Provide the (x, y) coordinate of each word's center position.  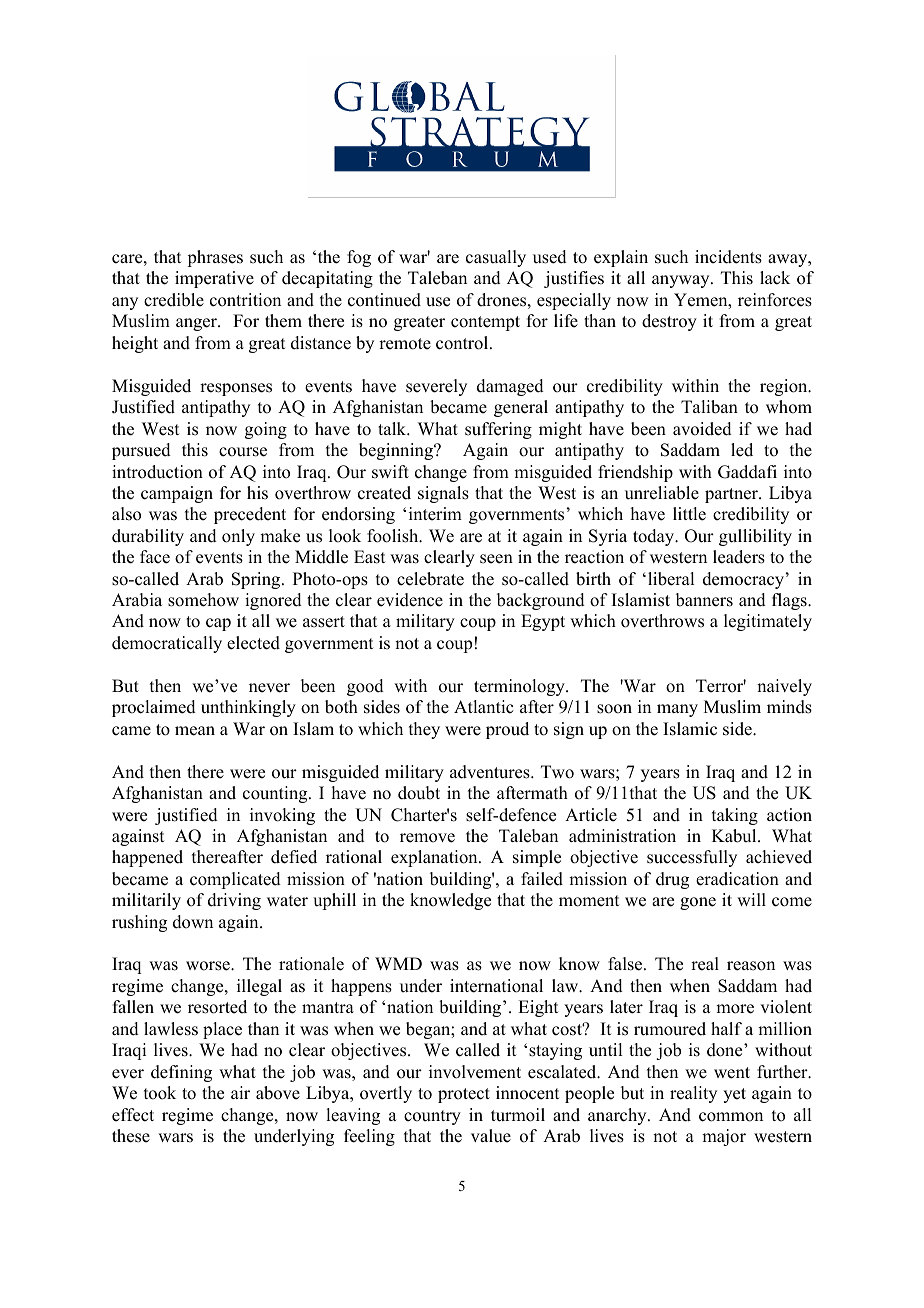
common (731, 1117)
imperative (214, 279)
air (240, 1092)
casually (496, 258)
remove (427, 838)
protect (464, 1095)
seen (496, 559)
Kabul (735, 836)
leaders (739, 557)
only (238, 537)
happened (147, 858)
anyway (682, 281)
